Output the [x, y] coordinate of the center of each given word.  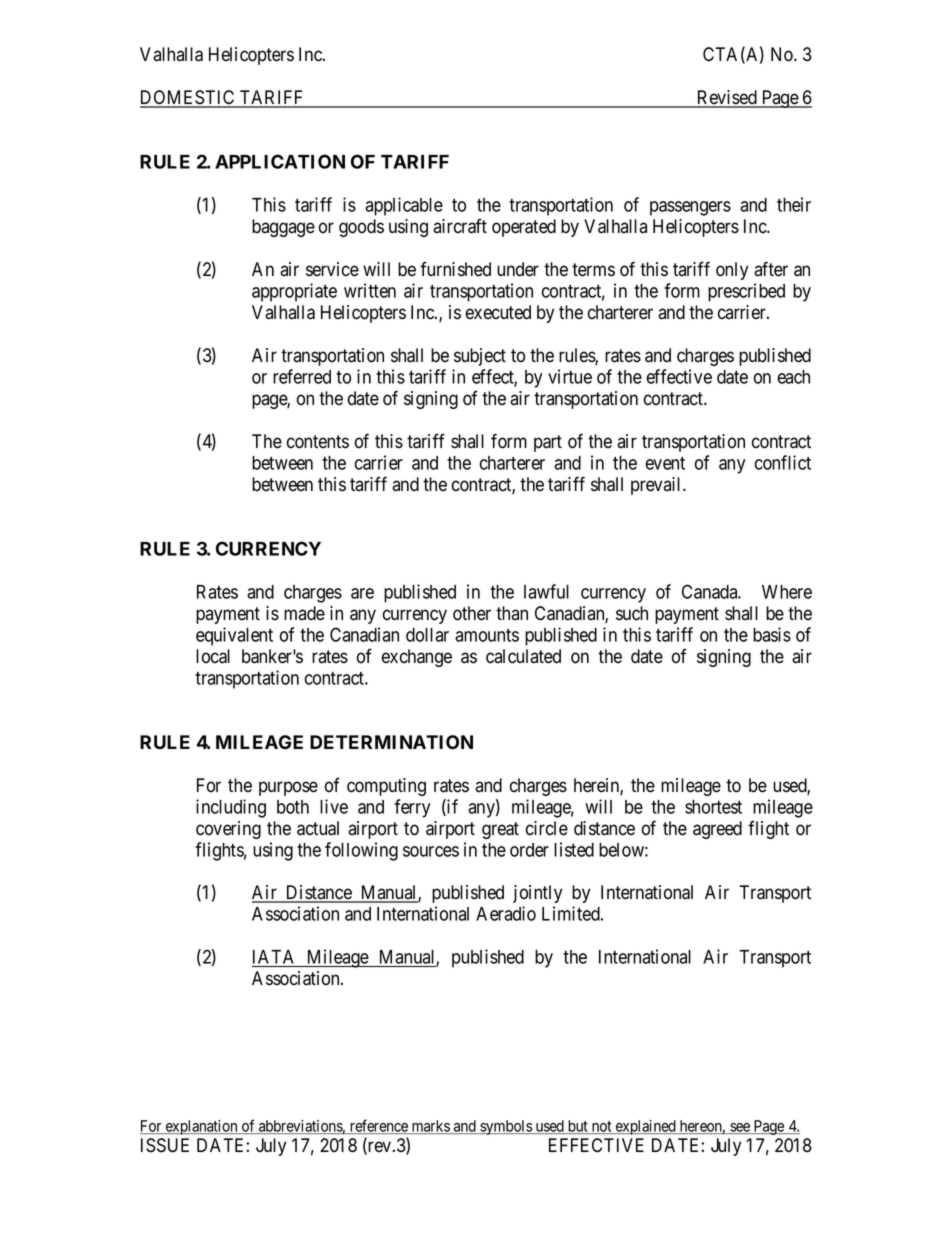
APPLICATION [280, 161]
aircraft [460, 226]
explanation [201, 1127]
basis [772, 634]
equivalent [234, 636]
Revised [727, 98]
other [472, 613]
